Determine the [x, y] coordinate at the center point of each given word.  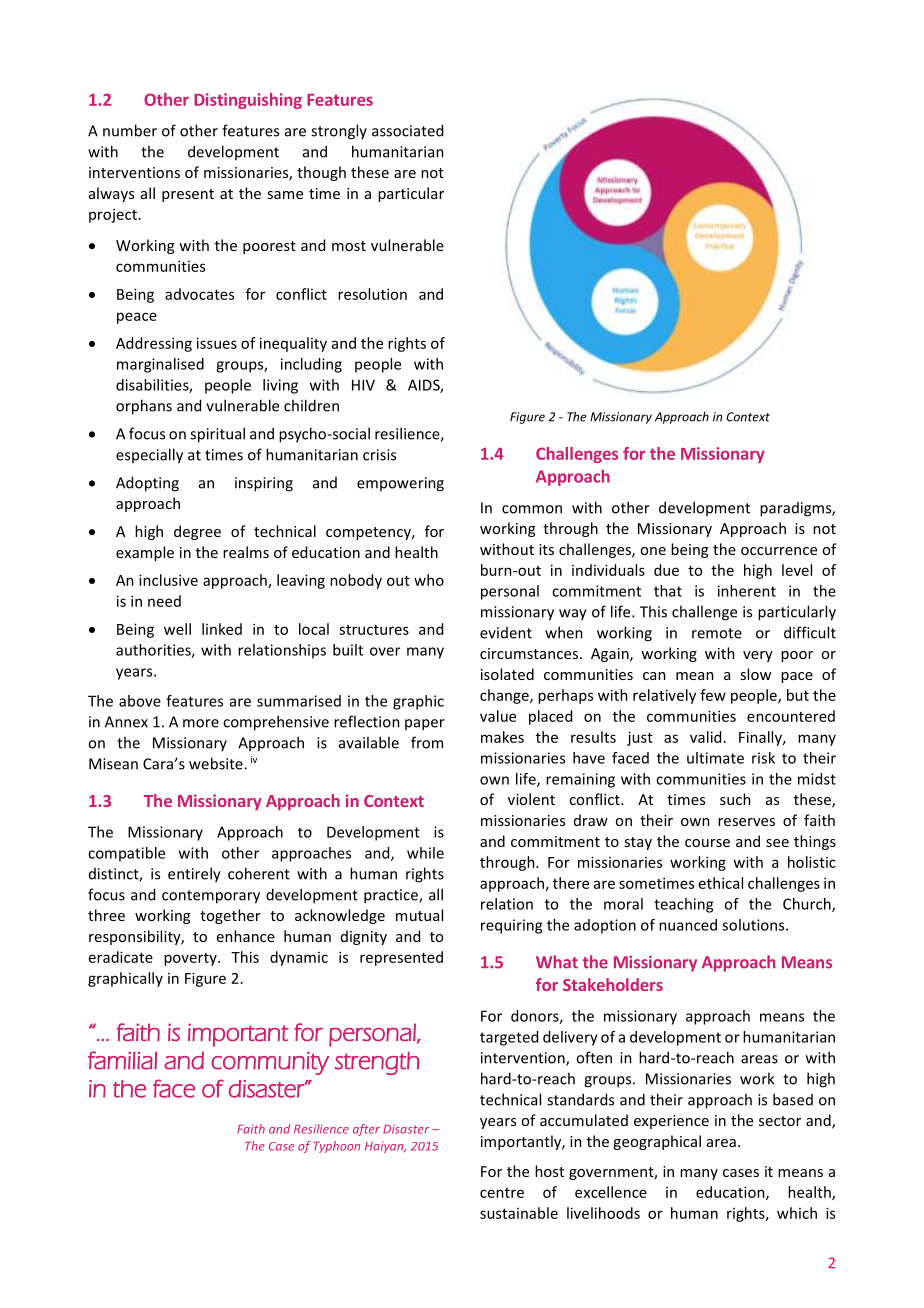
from [427, 742]
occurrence [779, 551]
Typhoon [336, 1147]
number [130, 130]
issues [217, 343]
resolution [372, 294]
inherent [747, 591]
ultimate [715, 758]
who [429, 580]
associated [407, 130]
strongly [339, 132]
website [217, 763]
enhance [246, 936]
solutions [754, 925]
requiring [511, 926]
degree [197, 532]
